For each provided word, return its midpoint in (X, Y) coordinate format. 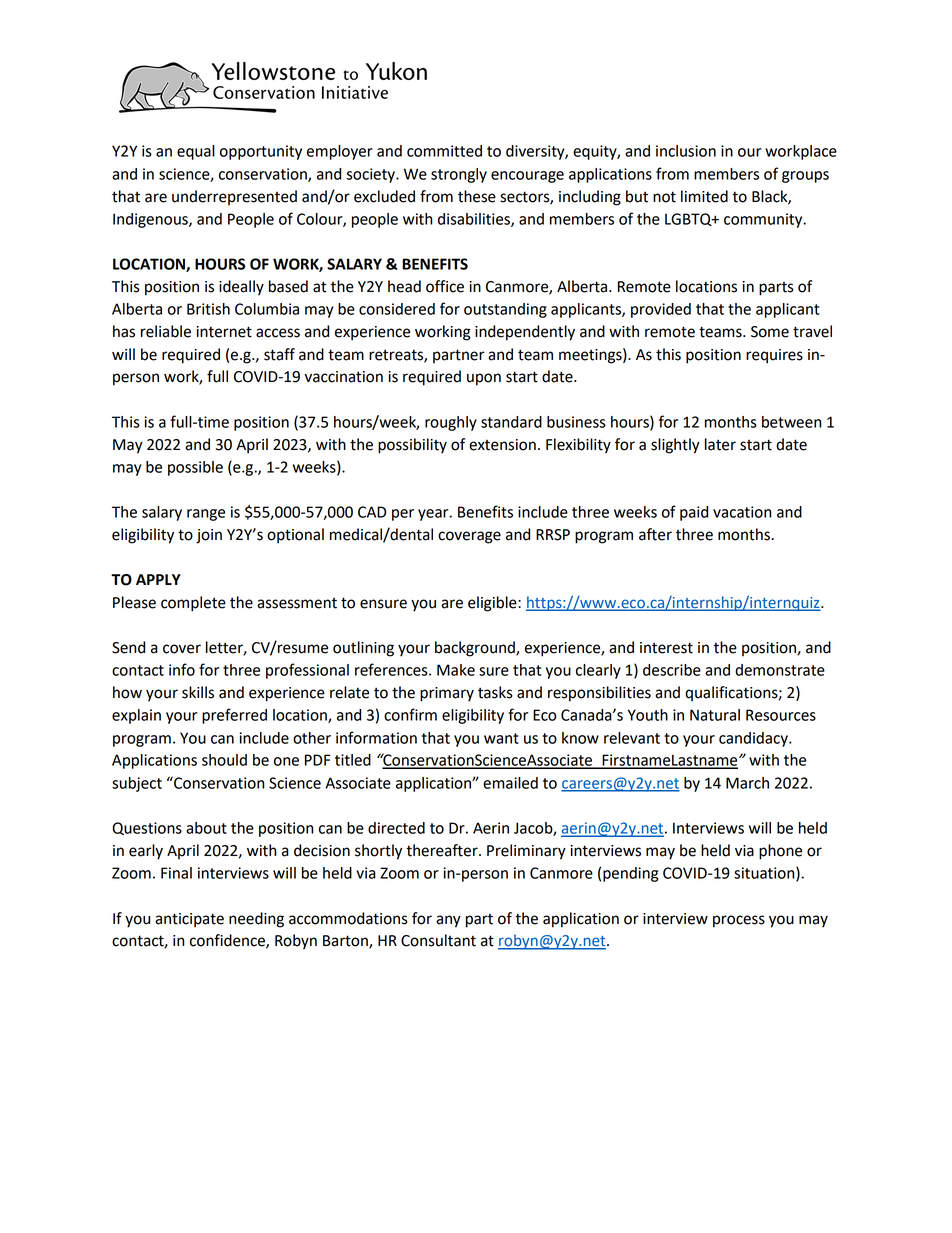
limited (704, 196)
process (739, 921)
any (448, 921)
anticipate (189, 920)
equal (196, 152)
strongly (459, 175)
